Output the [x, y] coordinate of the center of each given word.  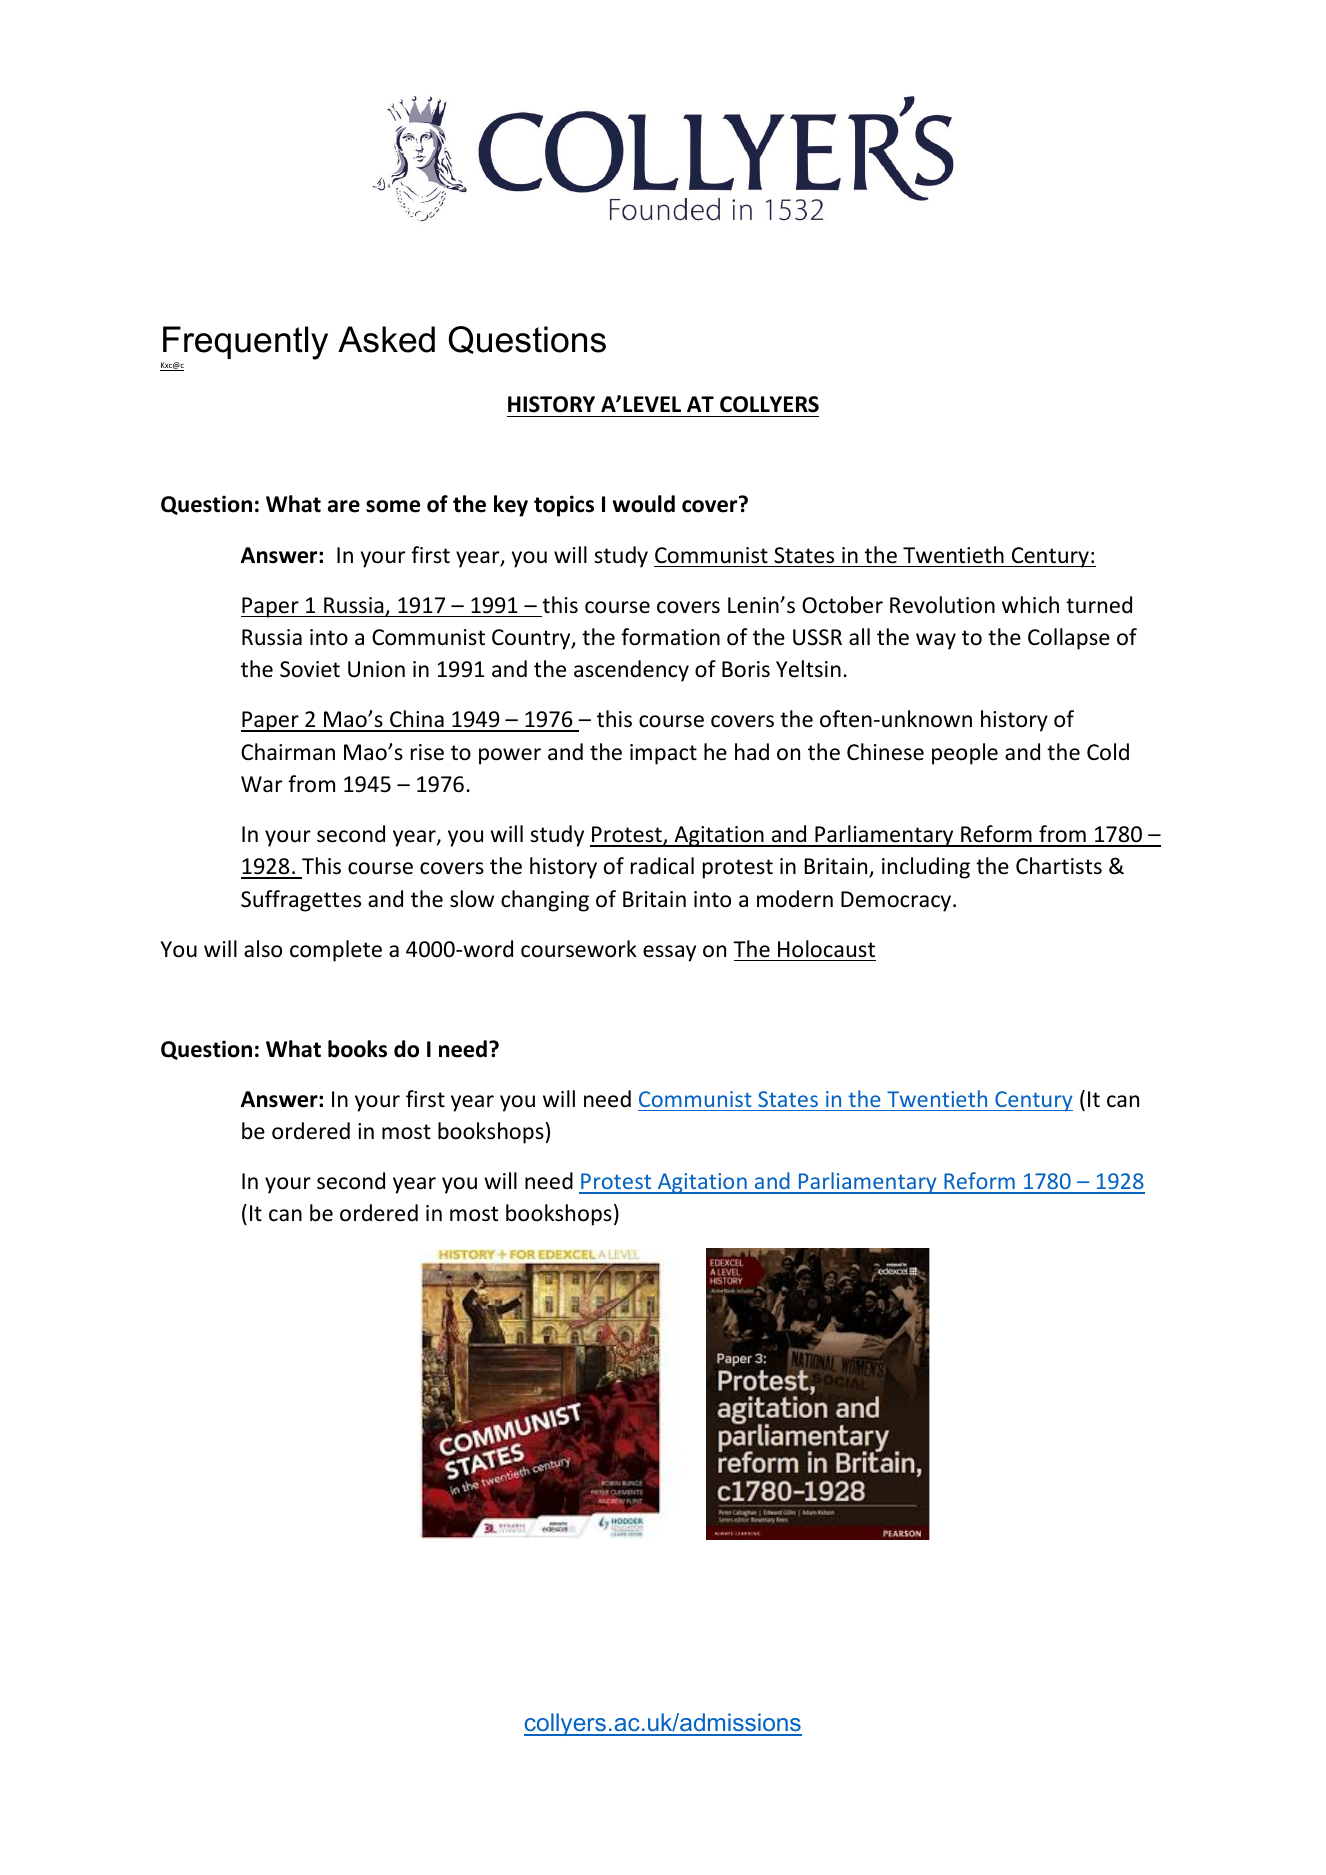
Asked [386, 339]
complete [336, 951]
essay [669, 953]
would [643, 504]
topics [564, 506]
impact [663, 754]
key [511, 506]
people [965, 754]
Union [376, 669]
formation [670, 637]
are [344, 506]
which [1030, 605]
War [261, 784]
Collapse [1069, 639]
